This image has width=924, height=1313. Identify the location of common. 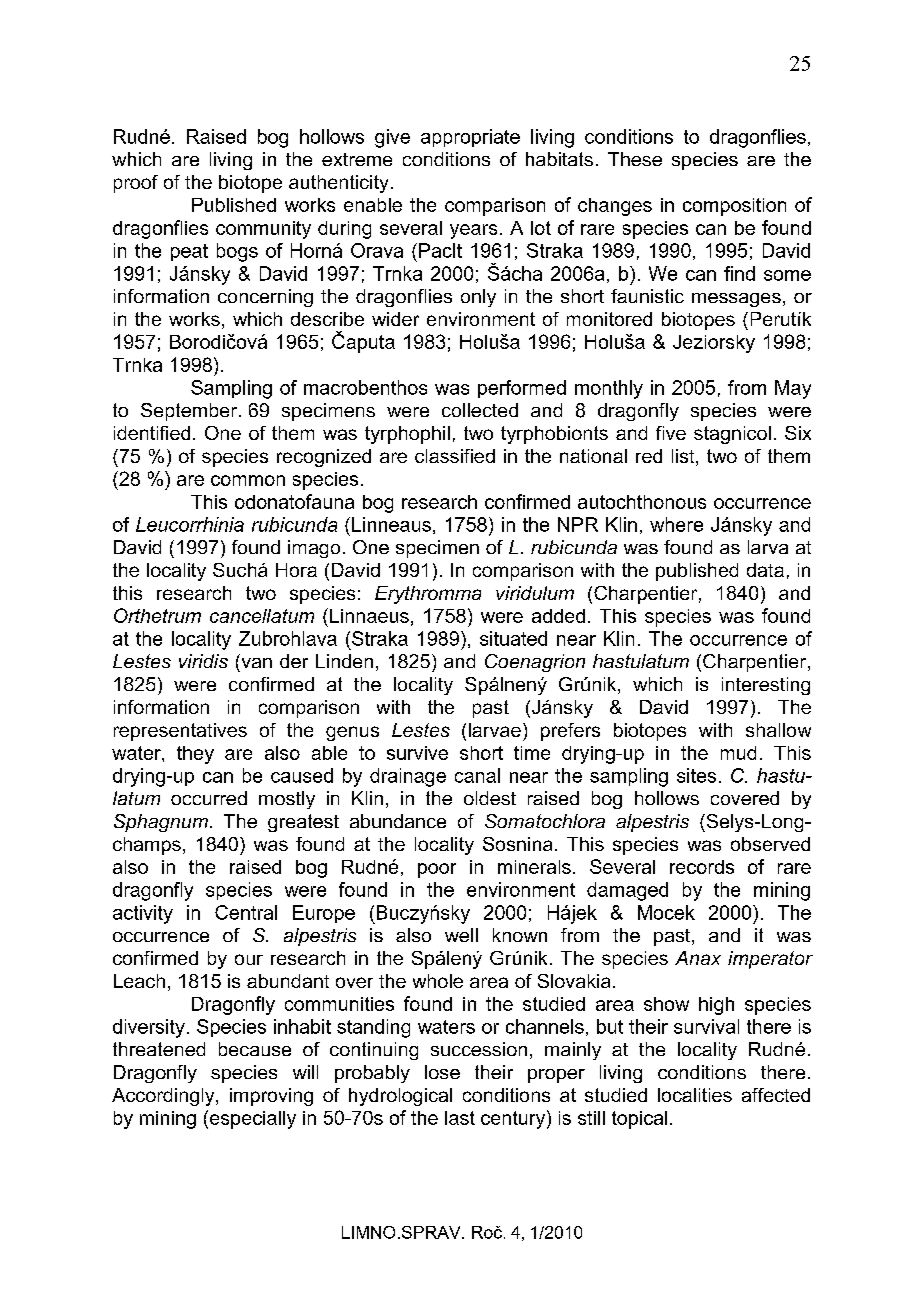
(248, 480).
